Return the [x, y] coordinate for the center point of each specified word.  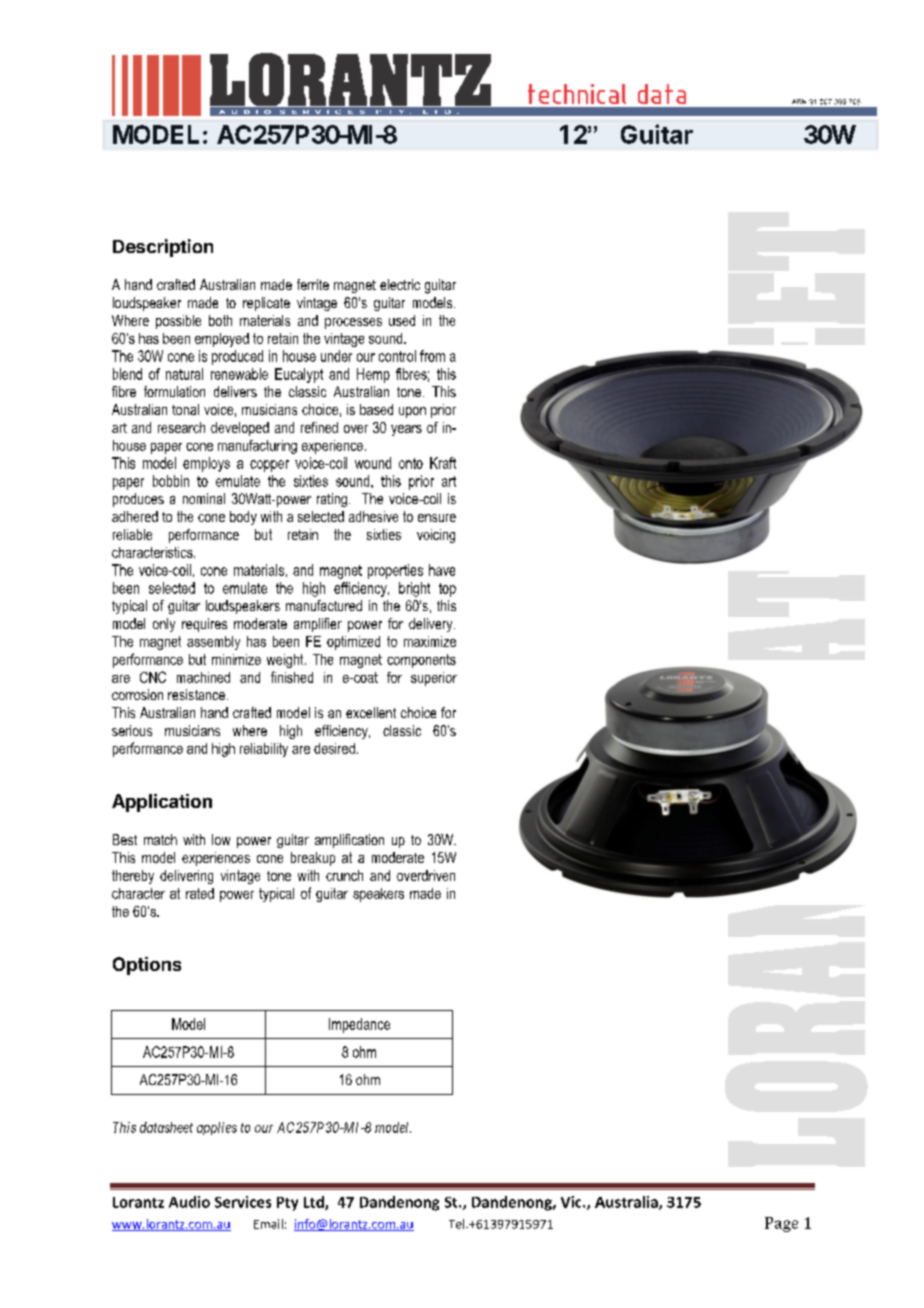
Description [163, 248]
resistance [196, 694]
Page [781, 1224]
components [421, 661]
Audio [189, 1202]
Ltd [315, 1203]
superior [434, 679]
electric [400, 284]
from [432, 356]
